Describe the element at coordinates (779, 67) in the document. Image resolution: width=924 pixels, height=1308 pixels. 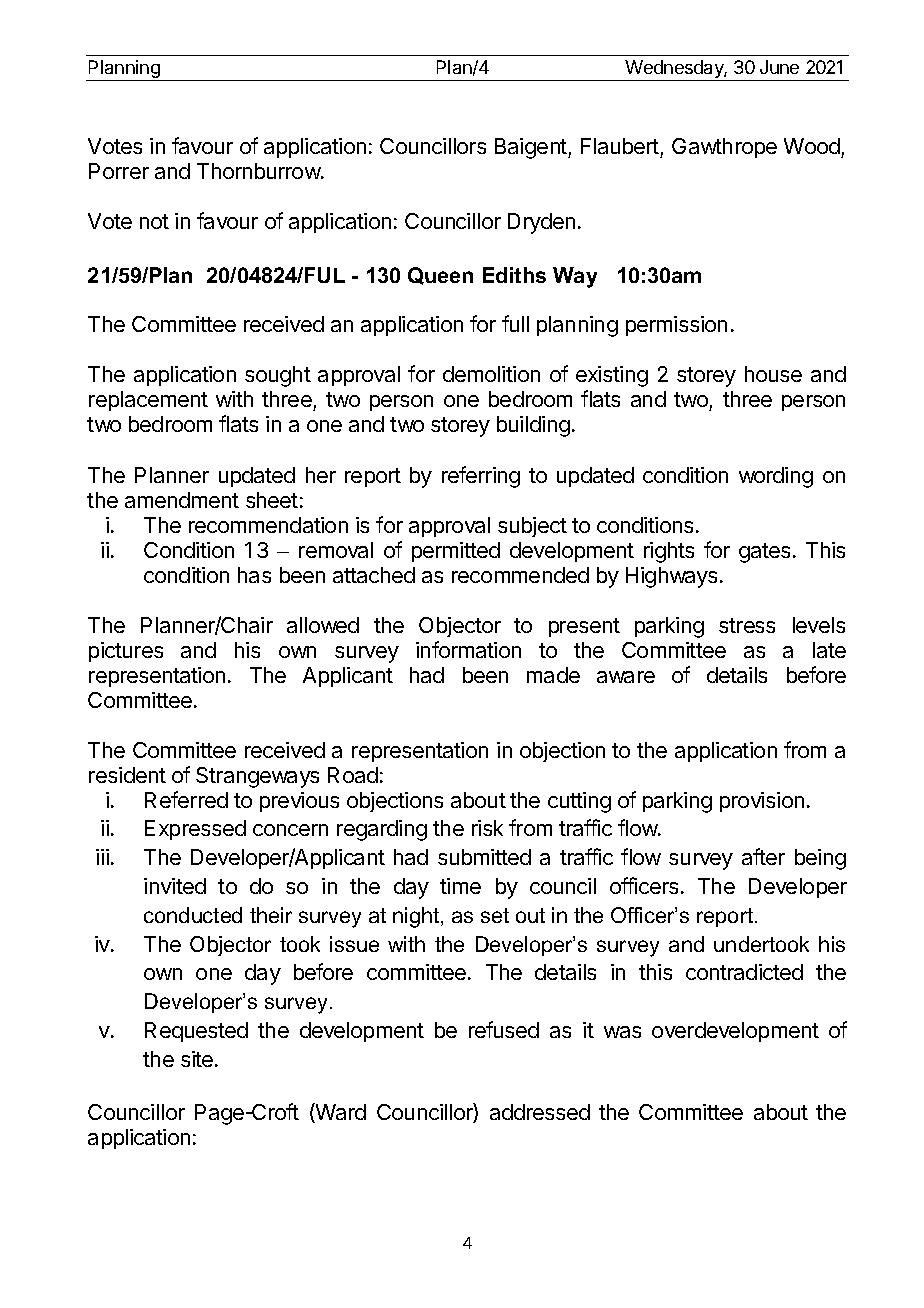
I see `June` at that location.
